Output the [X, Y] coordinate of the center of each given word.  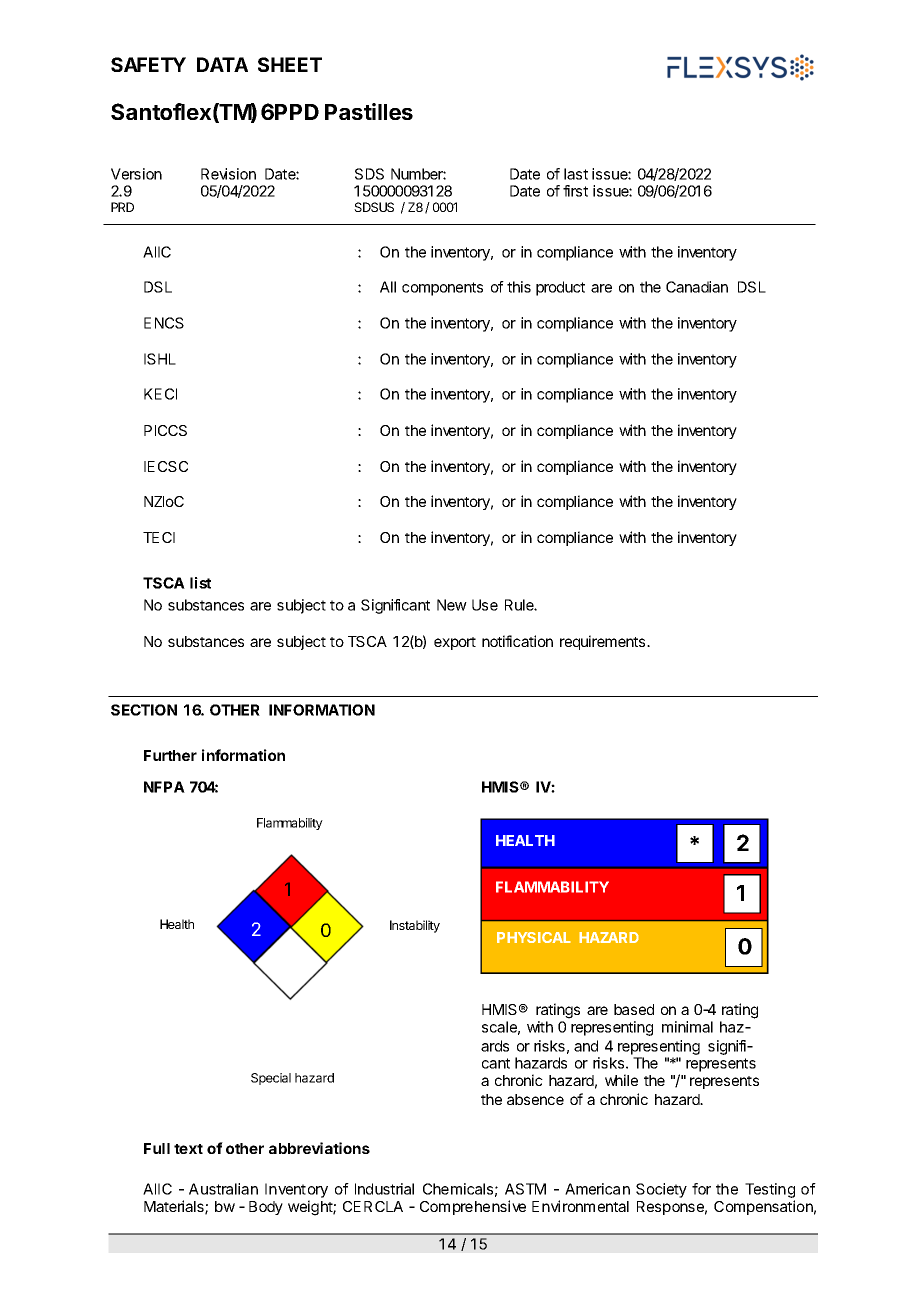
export [455, 643]
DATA [222, 64]
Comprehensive [473, 1207]
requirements [604, 642]
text [188, 1149]
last [576, 174]
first [575, 191]
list [200, 583]
